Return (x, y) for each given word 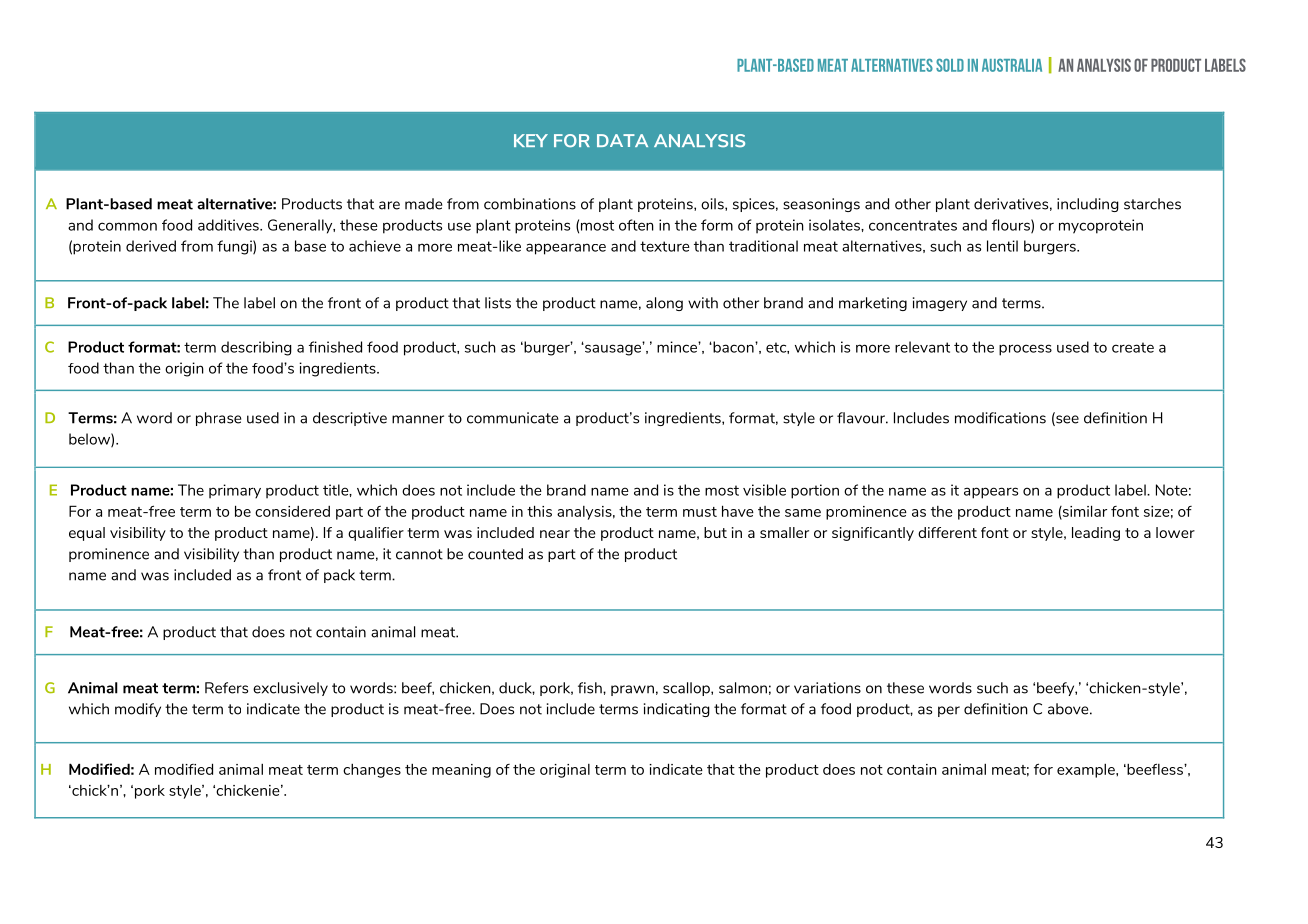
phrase (218, 419)
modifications (1000, 418)
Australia (1012, 65)
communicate (512, 418)
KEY (531, 140)
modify (138, 710)
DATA (622, 140)
